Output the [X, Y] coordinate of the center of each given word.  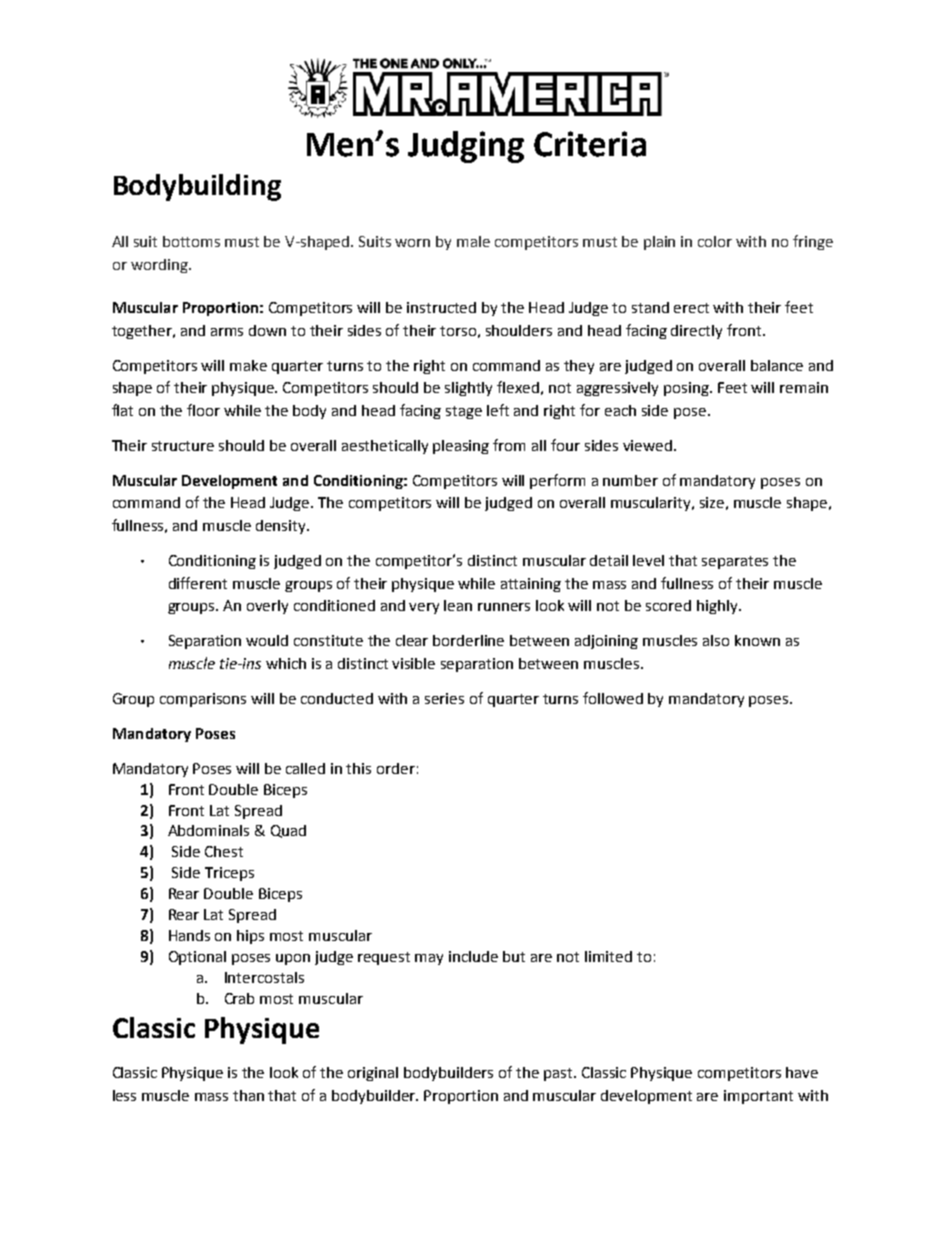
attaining [531, 585]
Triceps [229, 874]
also [716, 640]
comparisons [203, 700]
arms [227, 332]
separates [735, 562]
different [198, 583]
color [715, 241]
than [248, 1095]
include [473, 956]
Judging [466, 147]
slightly [468, 389]
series [444, 698]
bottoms [191, 241]
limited [608, 956]
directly [696, 332]
